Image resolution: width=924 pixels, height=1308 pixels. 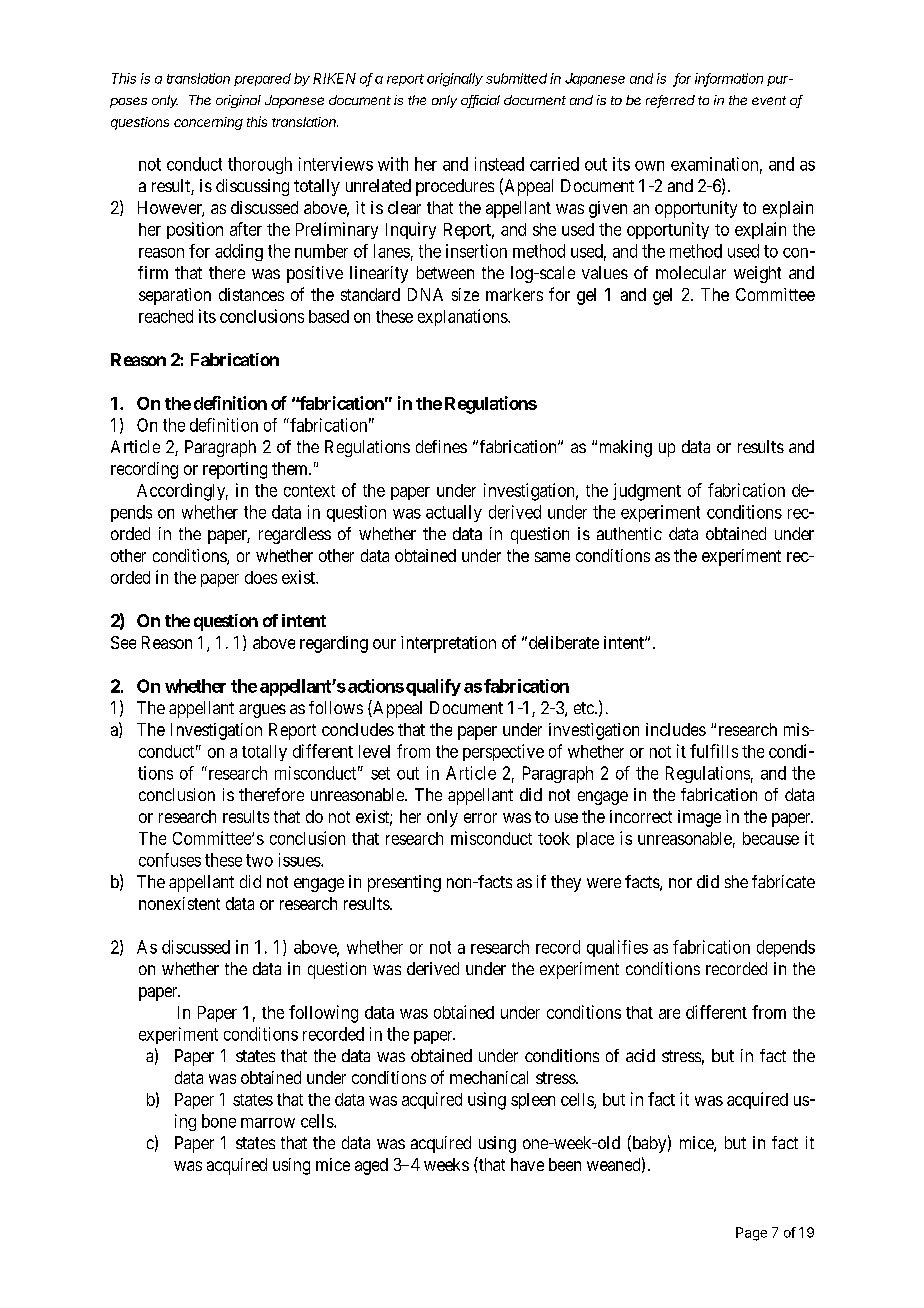 I want to click on defines, so click(x=441, y=446).
